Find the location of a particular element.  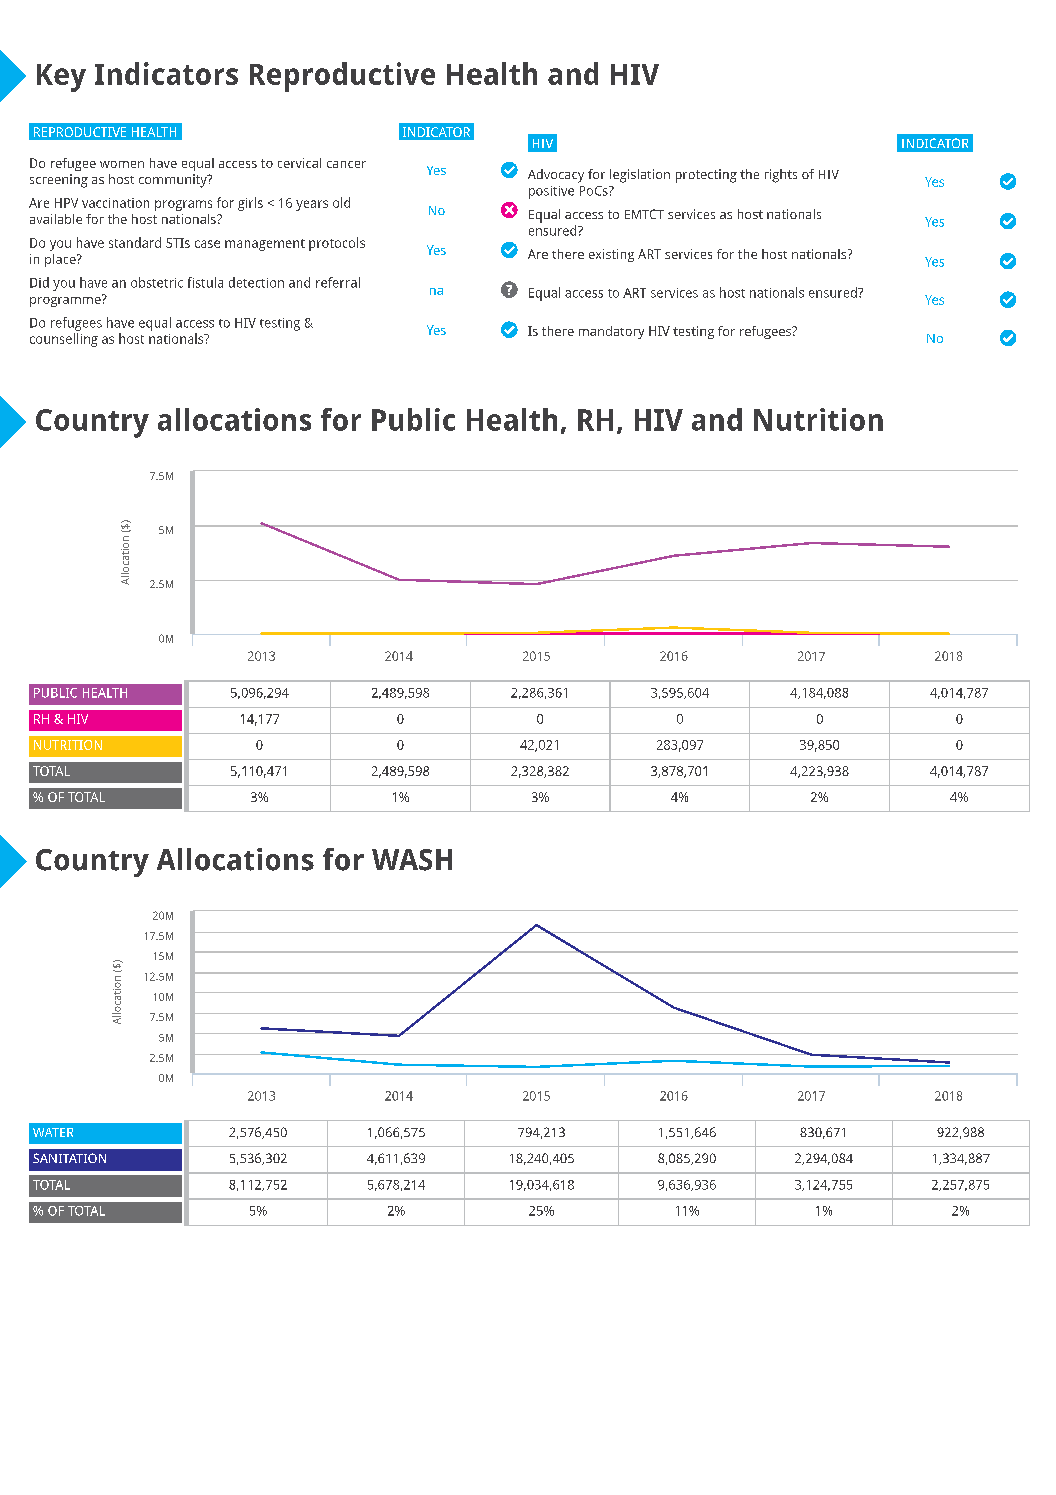

protecting is located at coordinates (706, 176).
